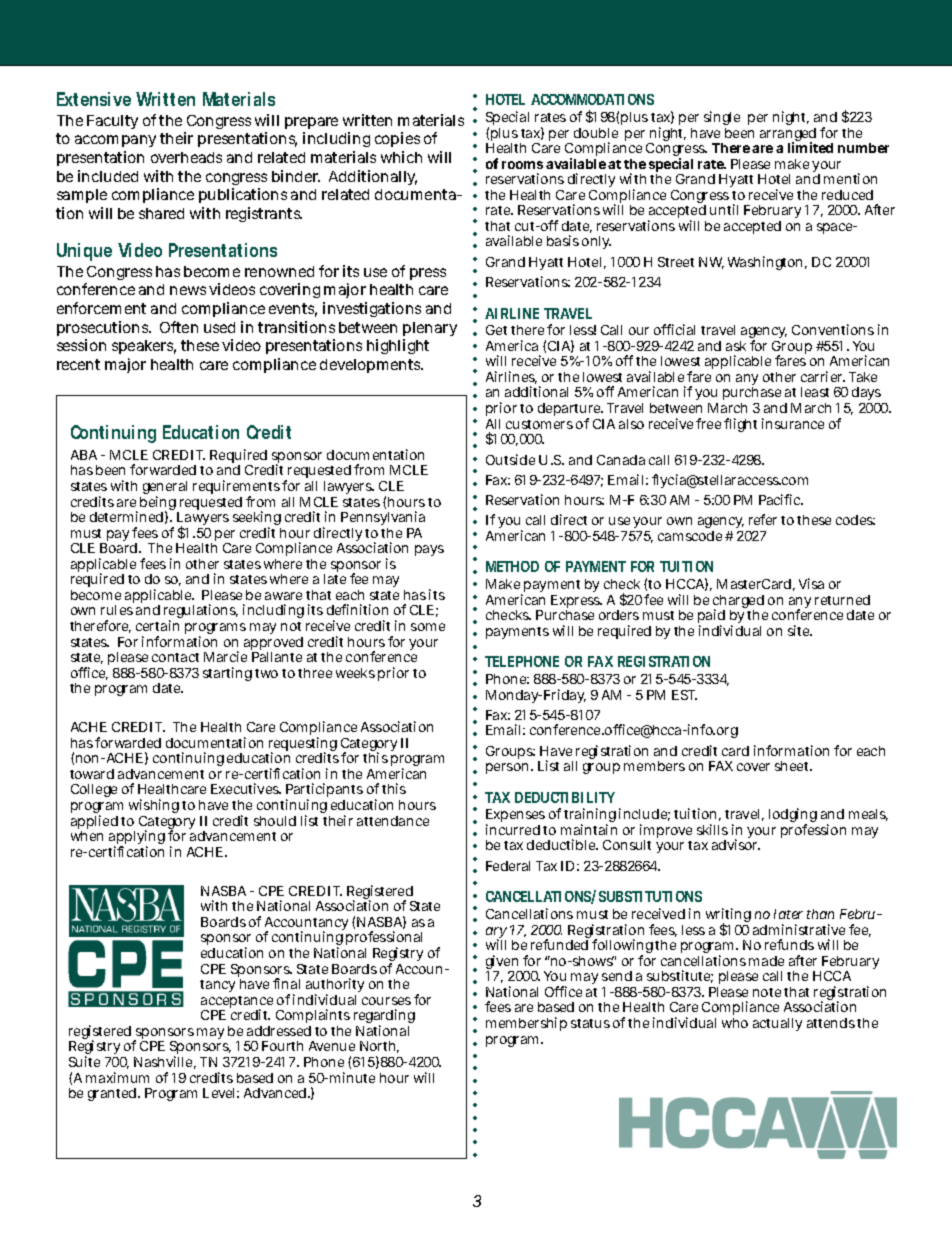  Describe the element at coordinates (186, 157) in the screenshot. I see `overheads` at that location.
